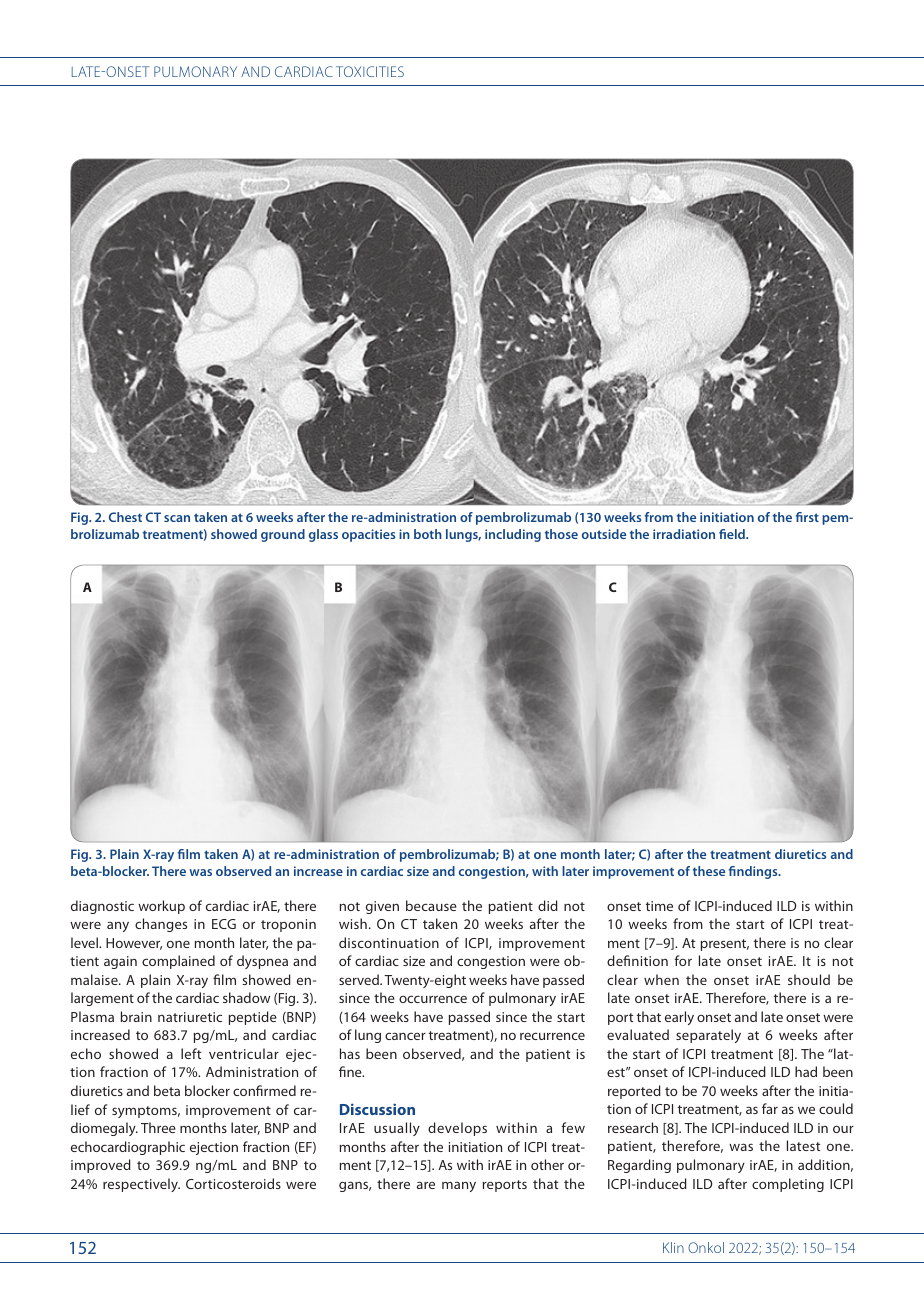 Image resolution: width=924 pixels, height=1308 pixels. Describe the element at coordinates (513, 535) in the document. I see `including` at that location.
